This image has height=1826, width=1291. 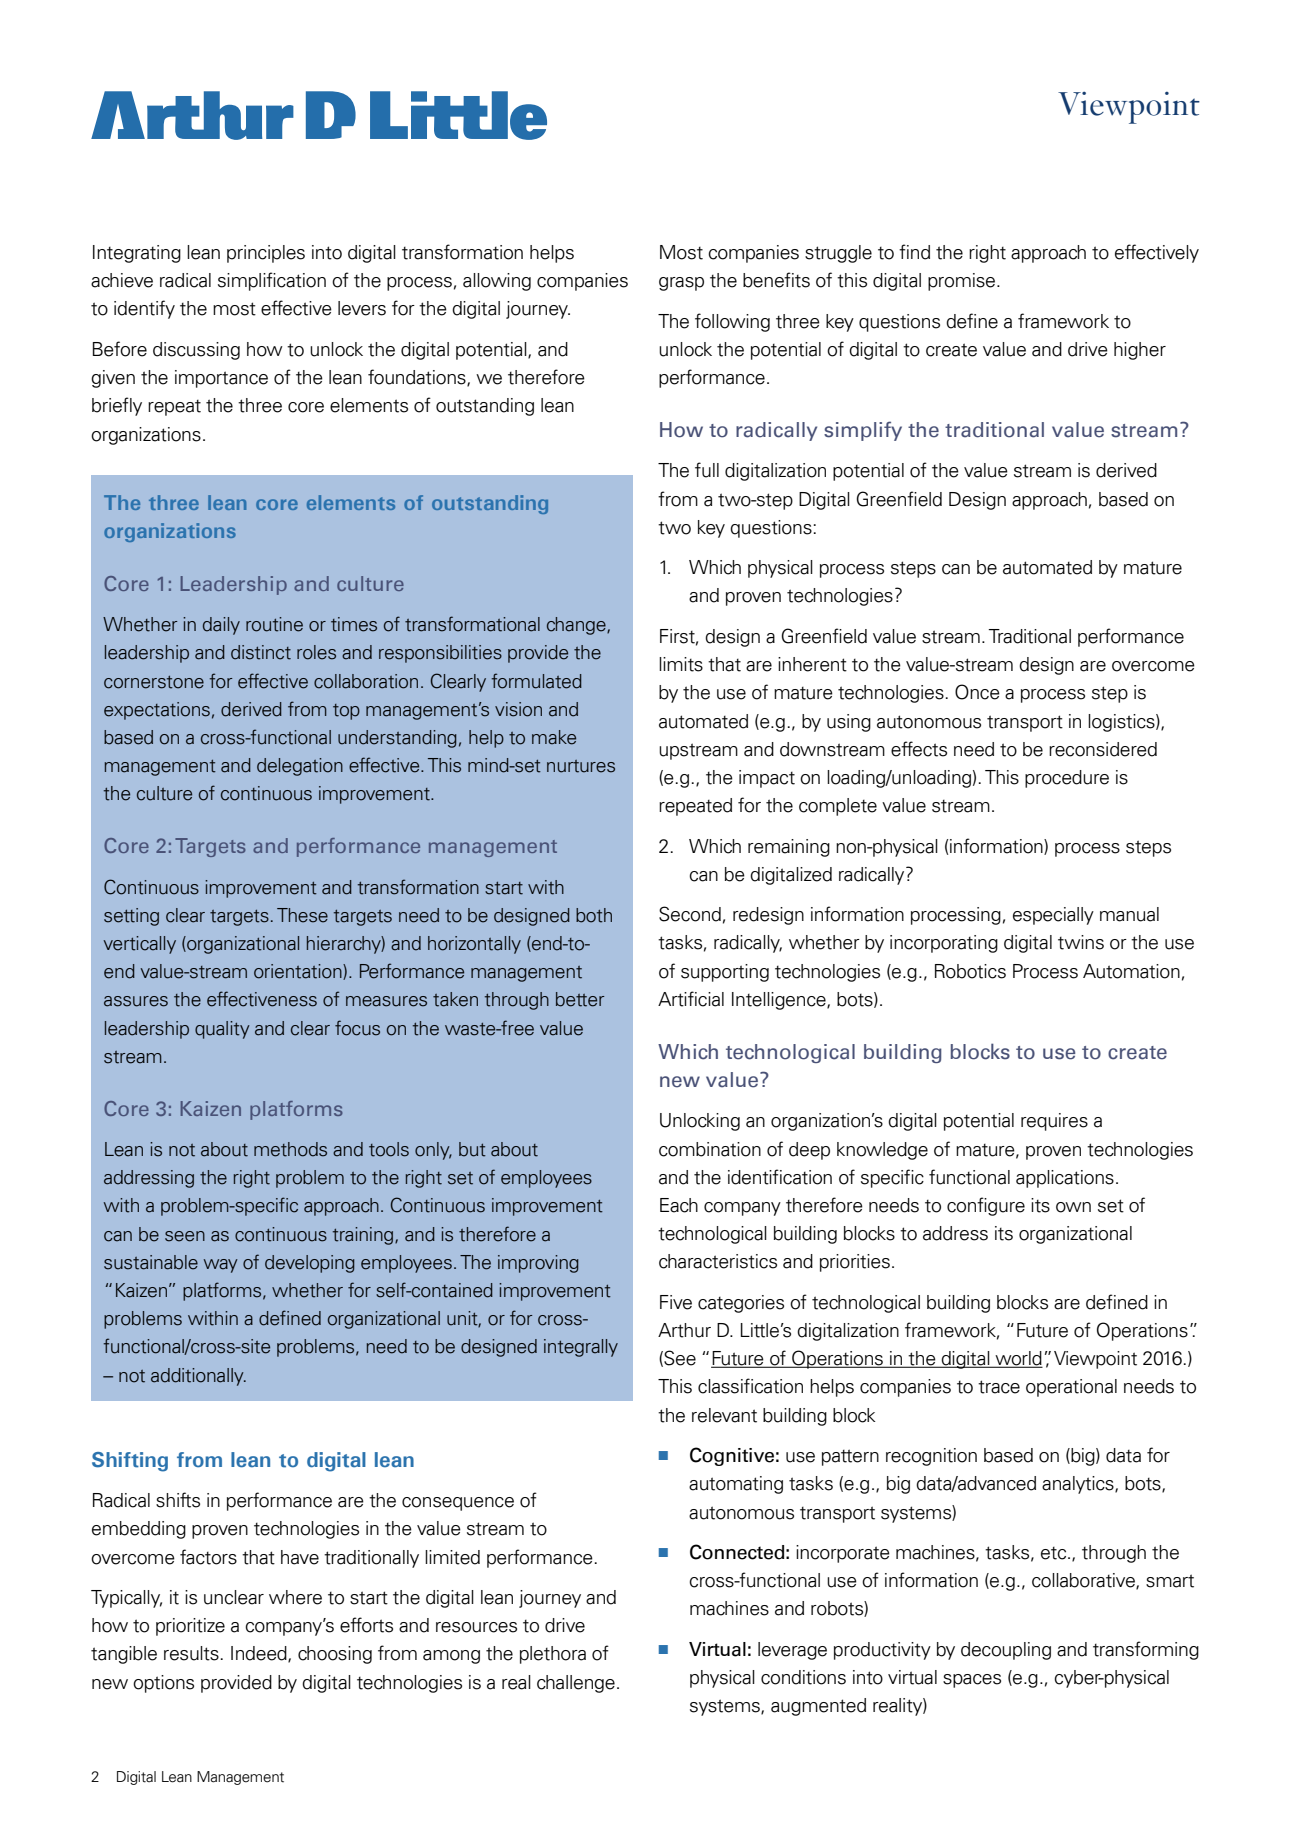 What do you see at coordinates (272, 281) in the image?
I see `simplification` at bounding box center [272, 281].
